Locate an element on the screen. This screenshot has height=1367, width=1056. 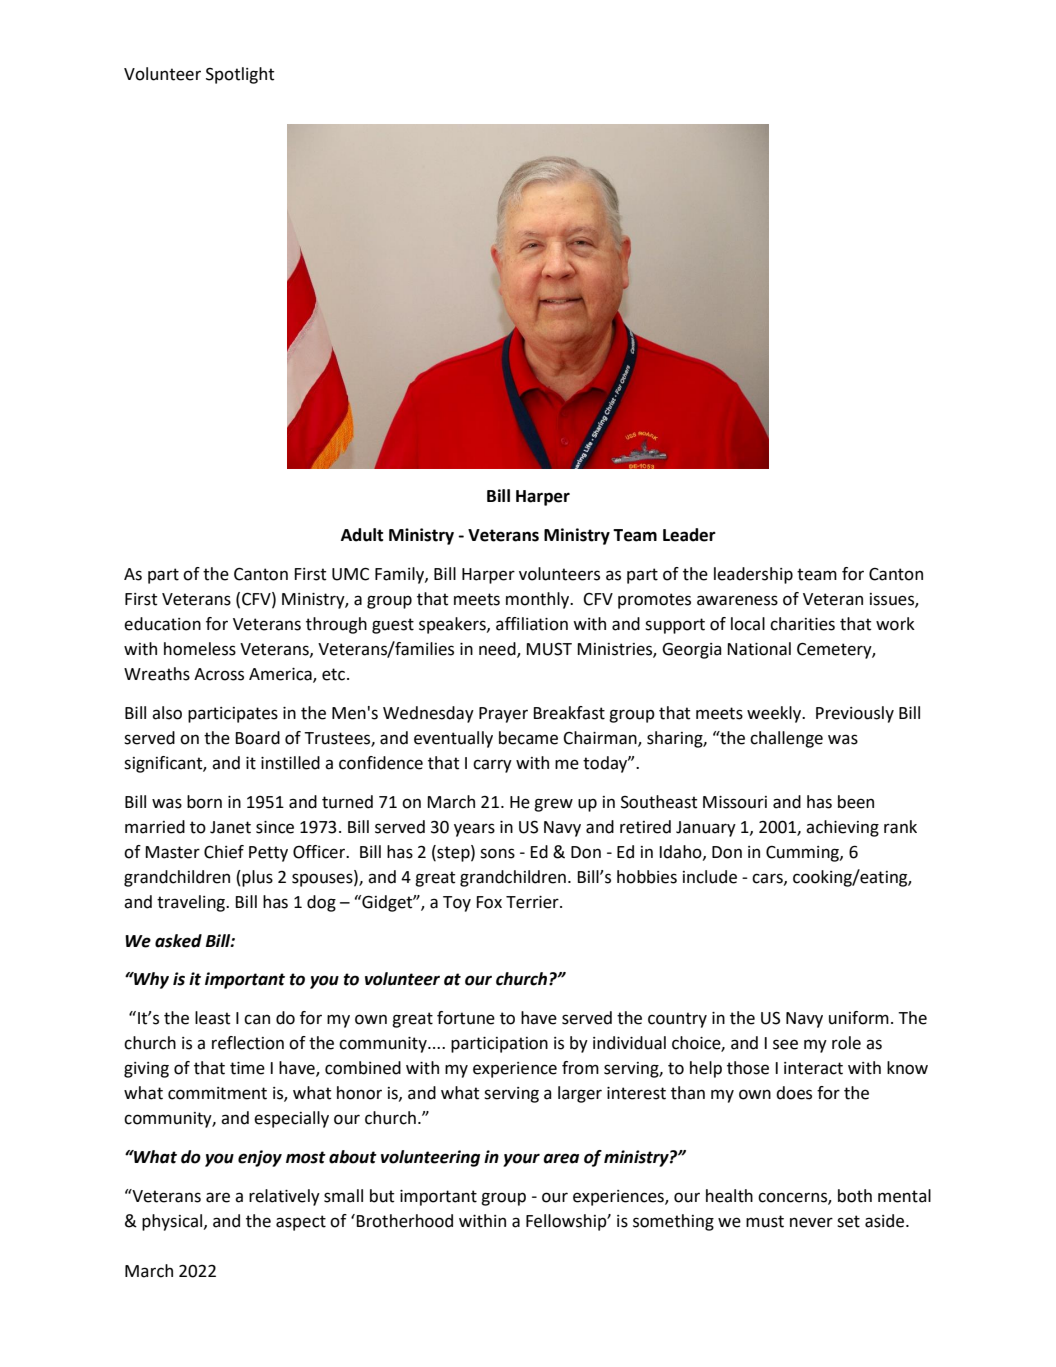
issues is located at coordinates (893, 600).
